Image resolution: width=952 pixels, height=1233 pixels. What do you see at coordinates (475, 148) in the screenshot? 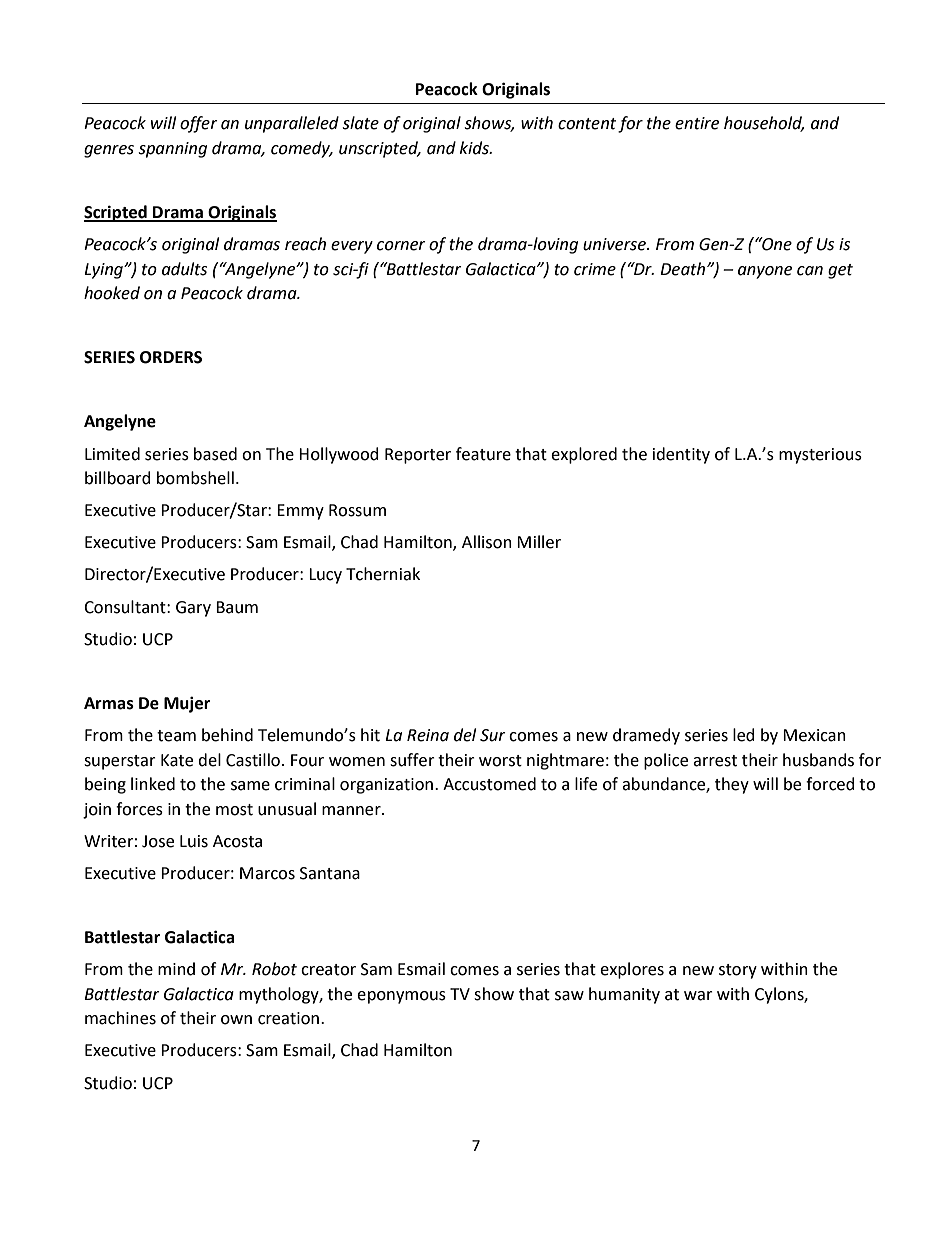
I see `kids` at bounding box center [475, 148].
